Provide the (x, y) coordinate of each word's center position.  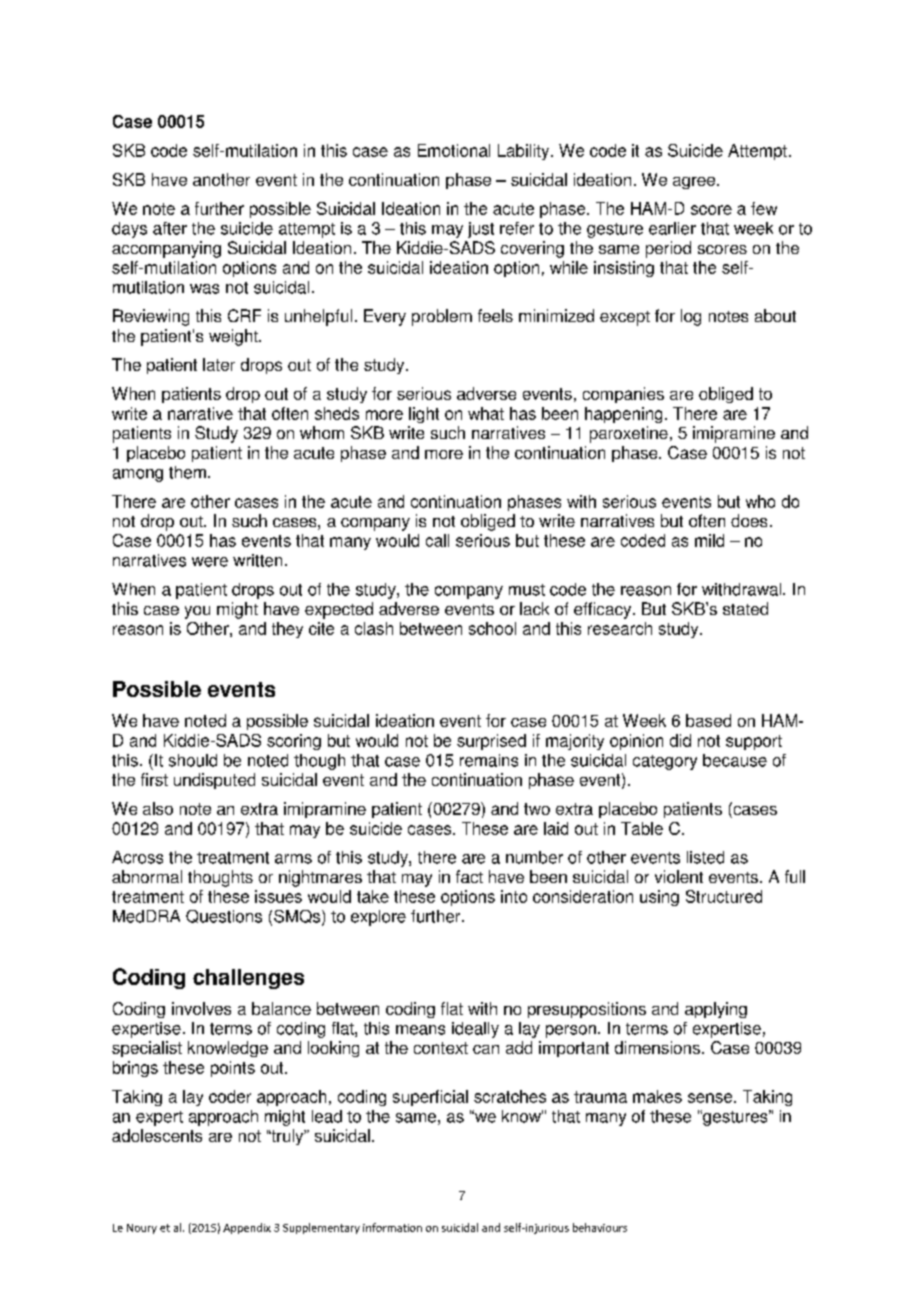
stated (745, 608)
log (691, 317)
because (735, 760)
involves (201, 1008)
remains (489, 760)
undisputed (214, 781)
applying (716, 1010)
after (170, 228)
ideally (475, 1030)
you (197, 612)
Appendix (247, 1228)
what (486, 413)
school (492, 628)
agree (695, 183)
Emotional (454, 150)
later (219, 364)
